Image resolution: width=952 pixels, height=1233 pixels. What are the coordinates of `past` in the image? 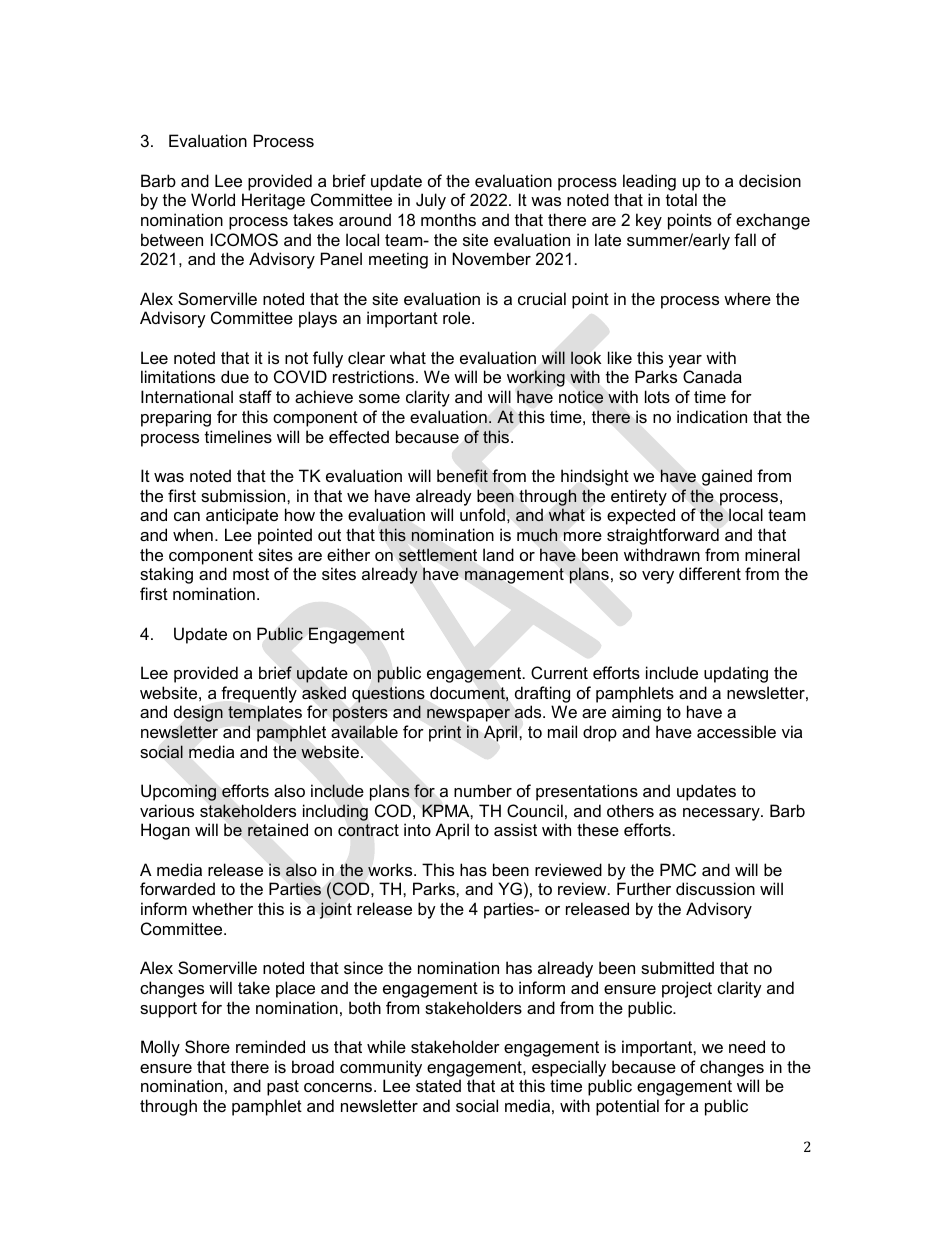 It's located at (283, 1088).
